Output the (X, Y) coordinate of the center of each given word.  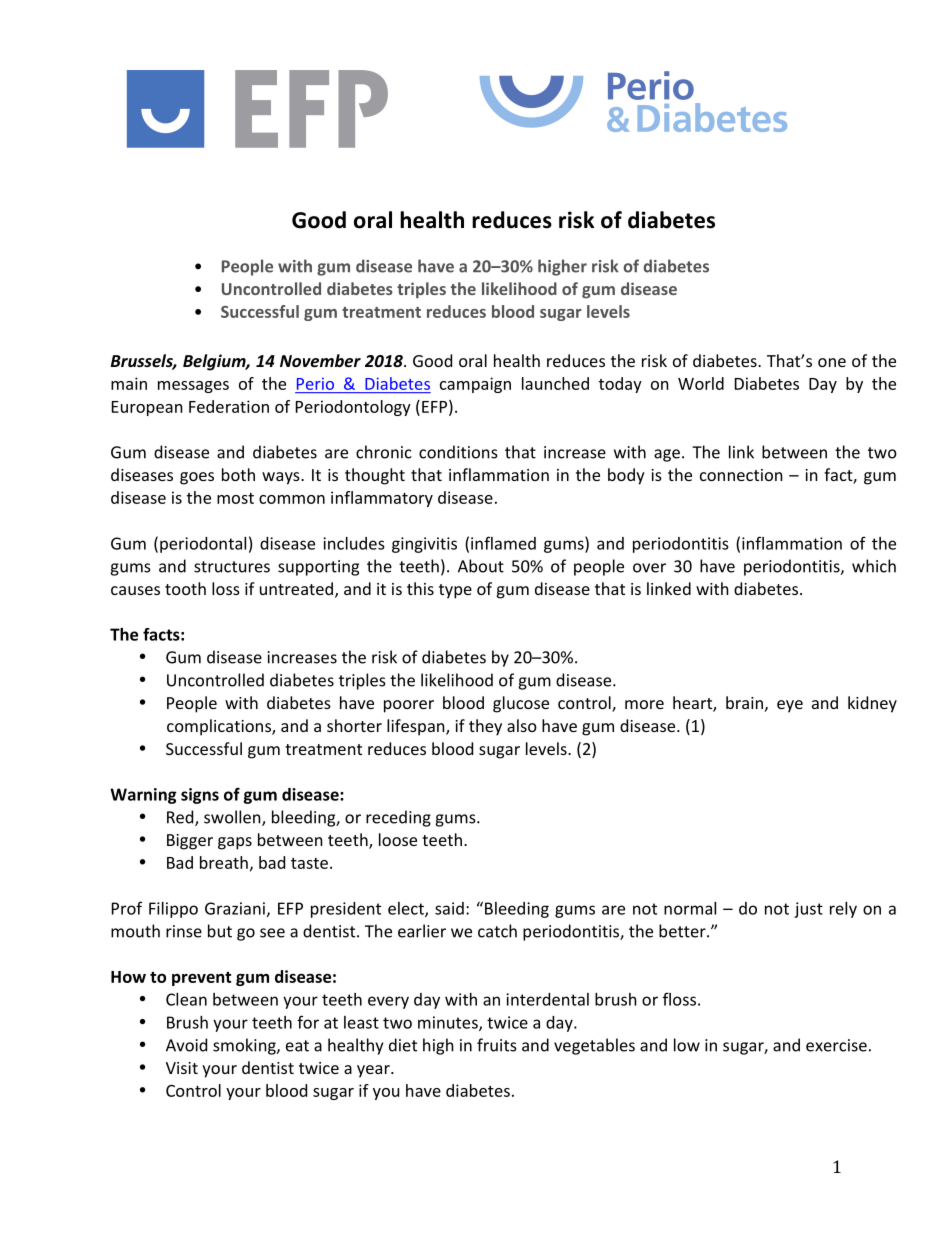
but (220, 931)
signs (200, 796)
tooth (185, 588)
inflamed (503, 543)
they (485, 727)
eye (790, 706)
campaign (475, 385)
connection (741, 475)
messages (193, 387)
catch (497, 931)
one (832, 362)
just (808, 910)
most (235, 498)
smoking (245, 1046)
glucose (521, 704)
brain (744, 702)
